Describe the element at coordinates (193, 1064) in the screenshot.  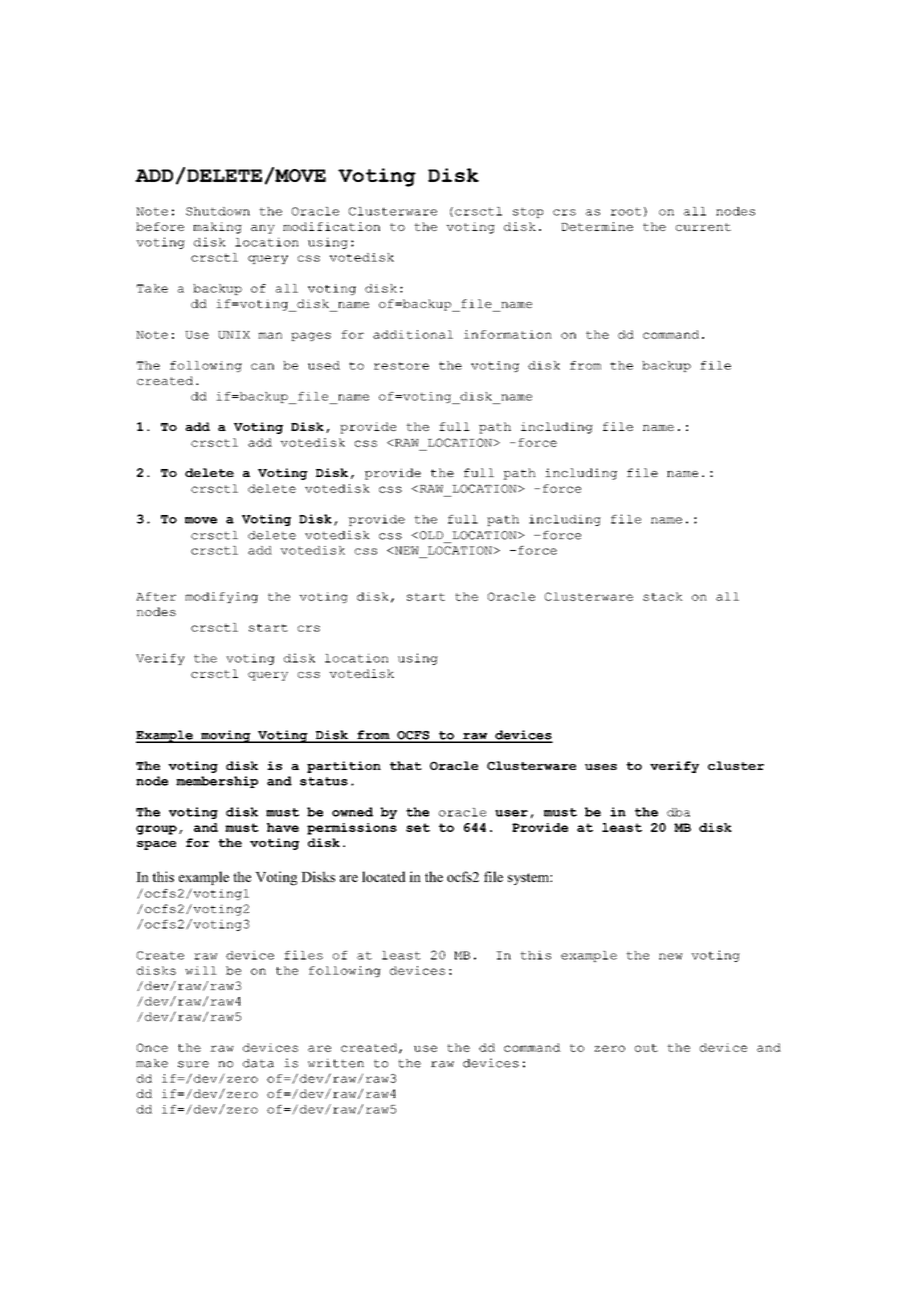
I see `sure` at that location.
